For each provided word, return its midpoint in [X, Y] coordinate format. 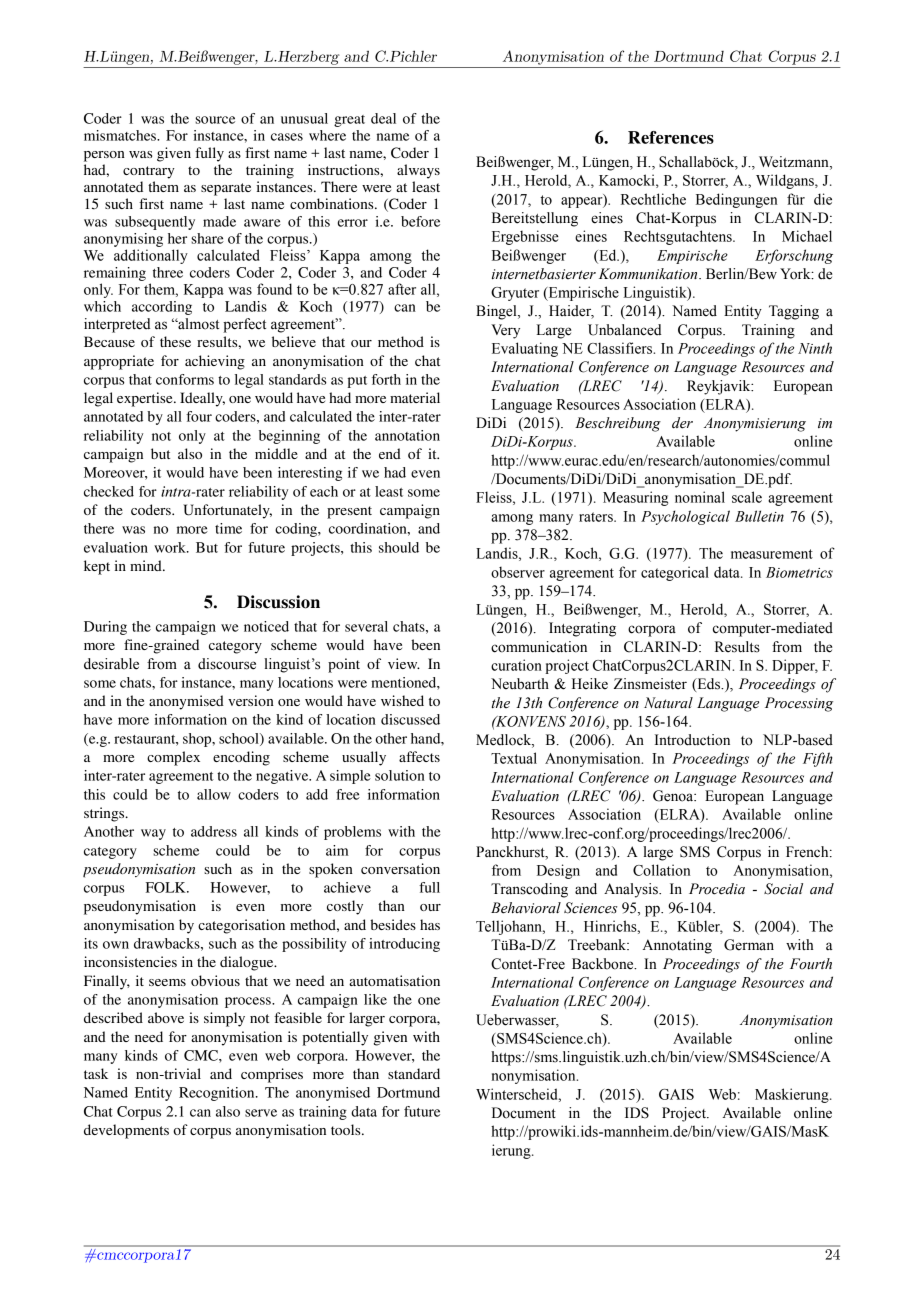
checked [109, 491]
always [418, 171]
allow [214, 794]
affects [419, 756]
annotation [407, 435]
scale [747, 497]
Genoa [674, 796]
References [671, 137]
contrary [149, 172]
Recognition [218, 1094]
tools [347, 1129]
